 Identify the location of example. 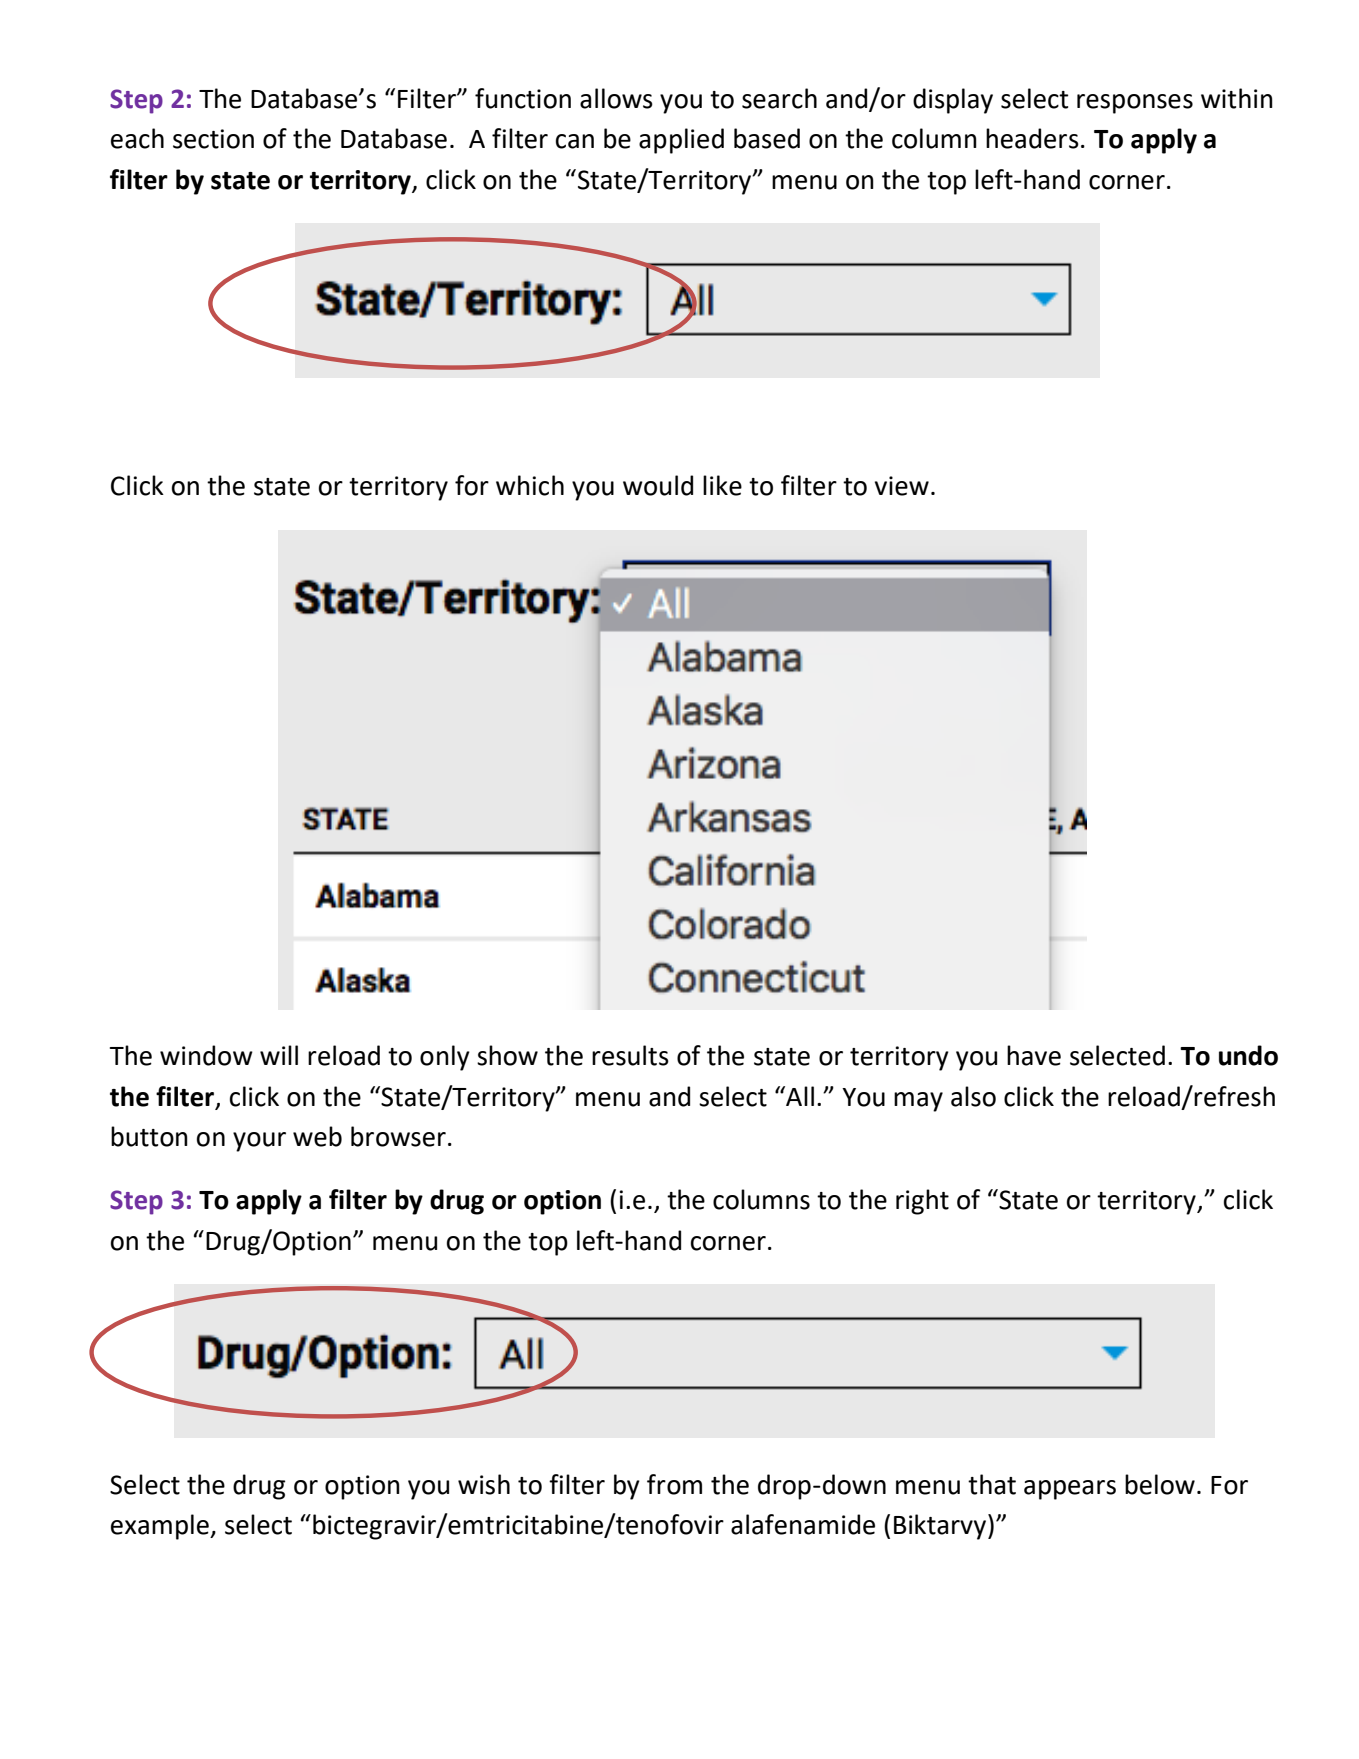
(161, 1527).
